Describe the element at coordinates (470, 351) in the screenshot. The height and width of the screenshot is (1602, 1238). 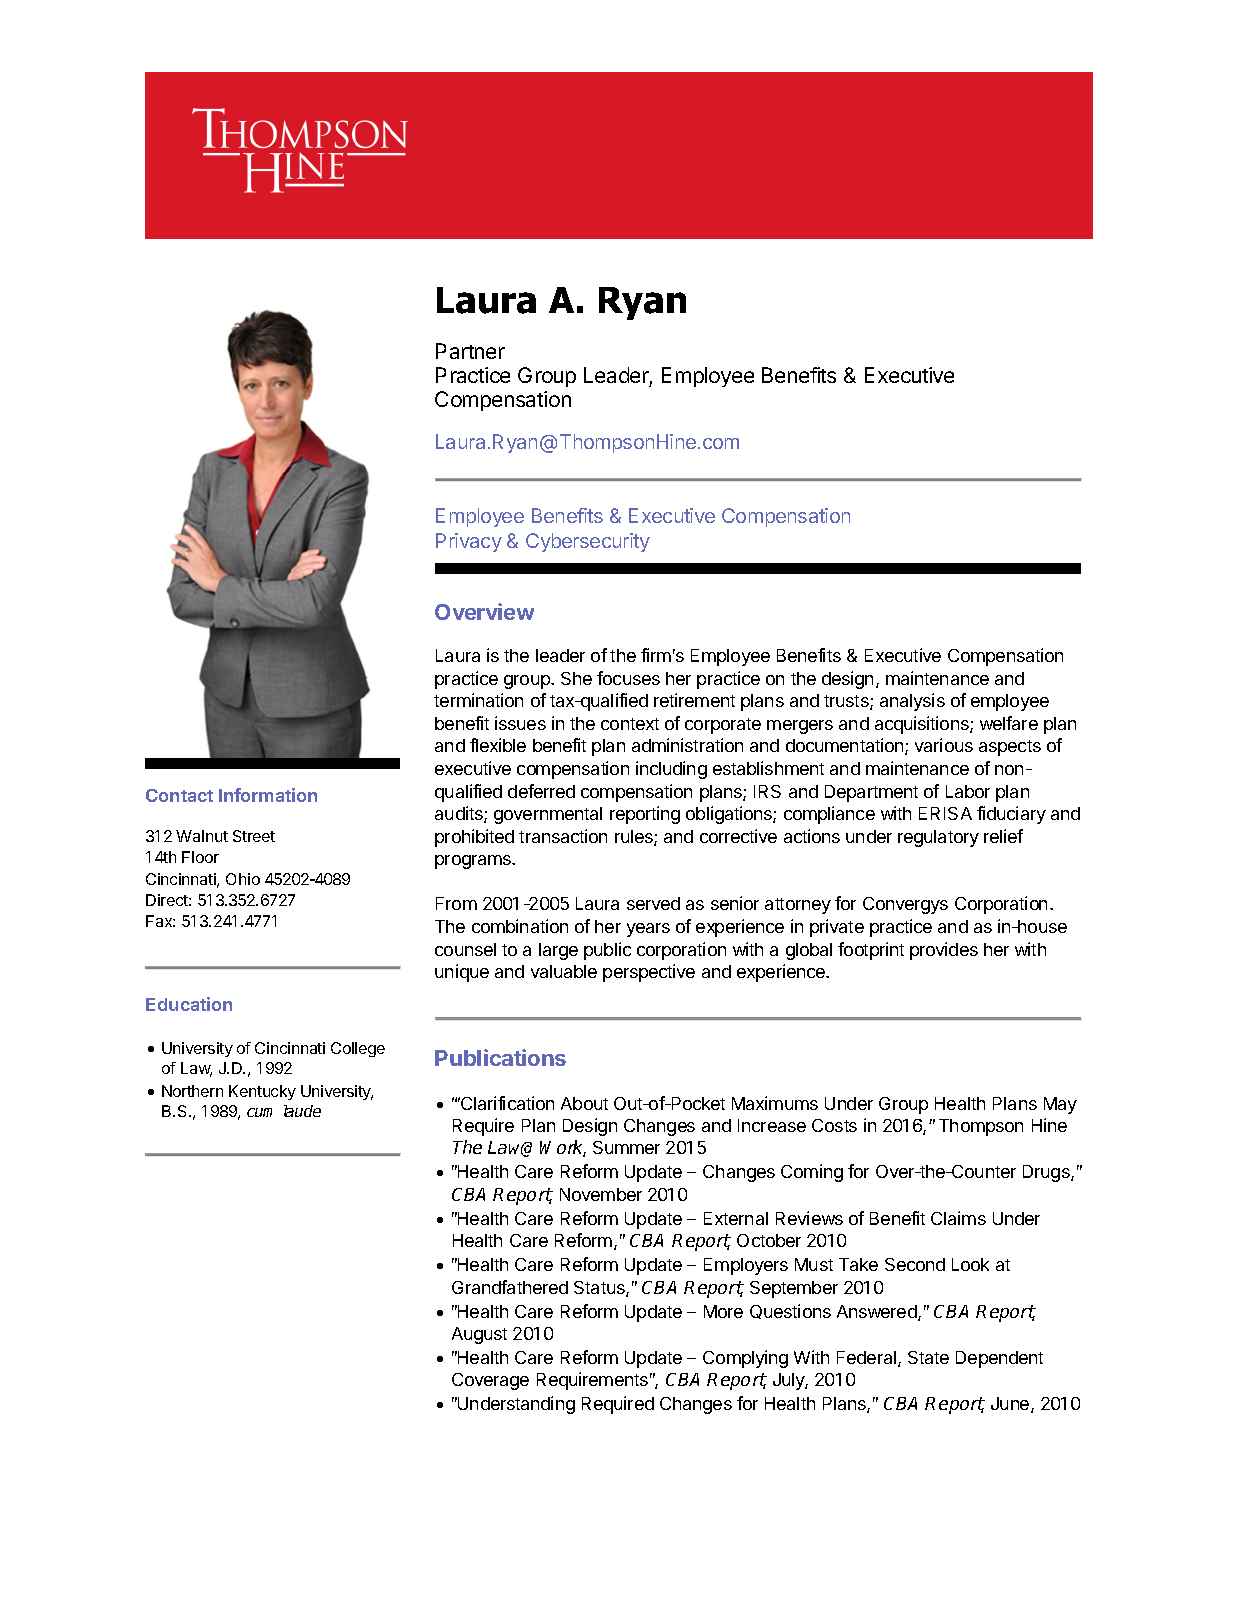
I see `Partner` at that location.
